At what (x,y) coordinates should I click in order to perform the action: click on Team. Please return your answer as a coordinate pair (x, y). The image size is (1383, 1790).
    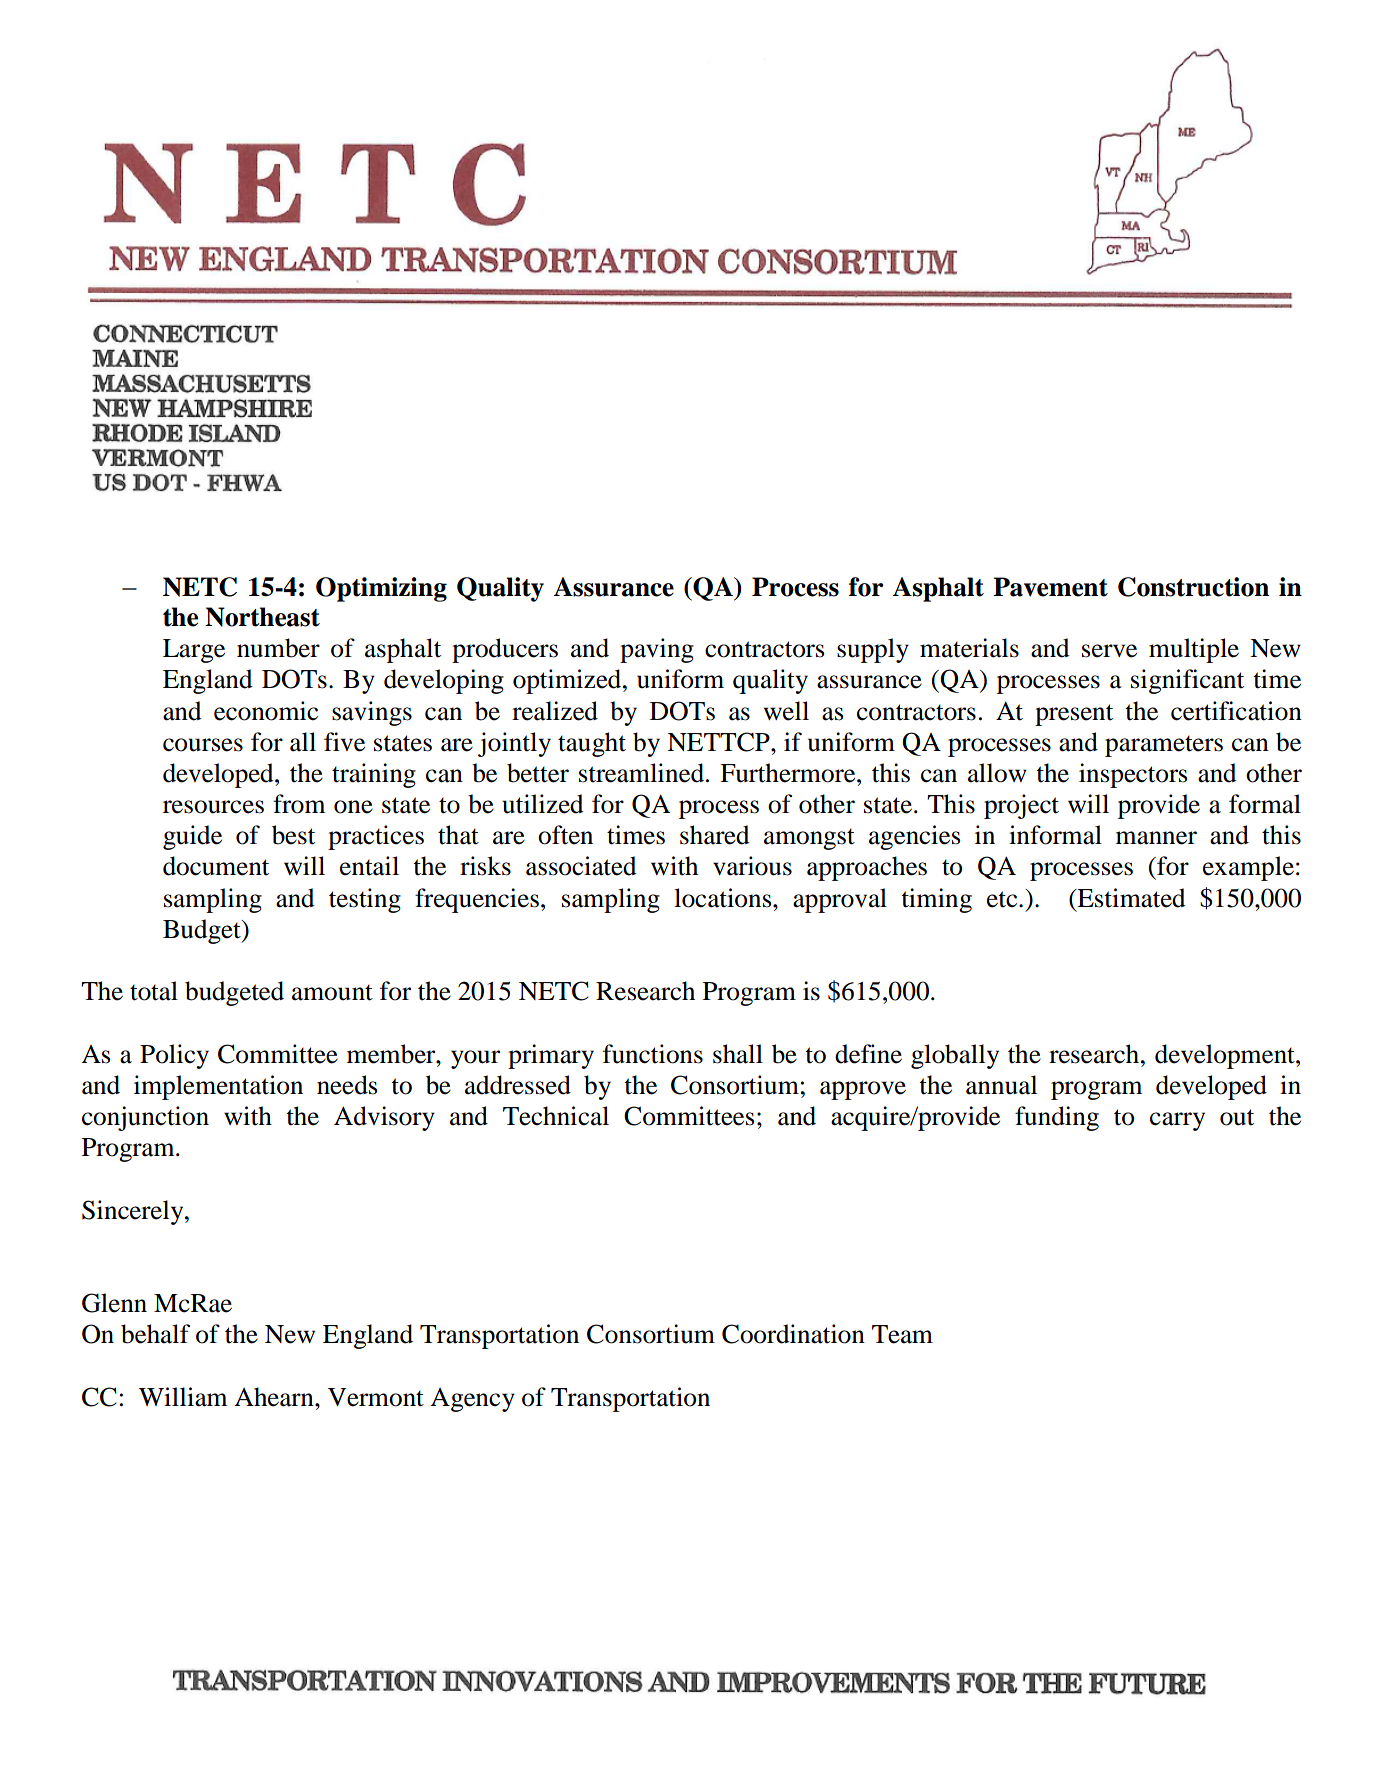
    Looking at the image, I should click on (902, 1334).
